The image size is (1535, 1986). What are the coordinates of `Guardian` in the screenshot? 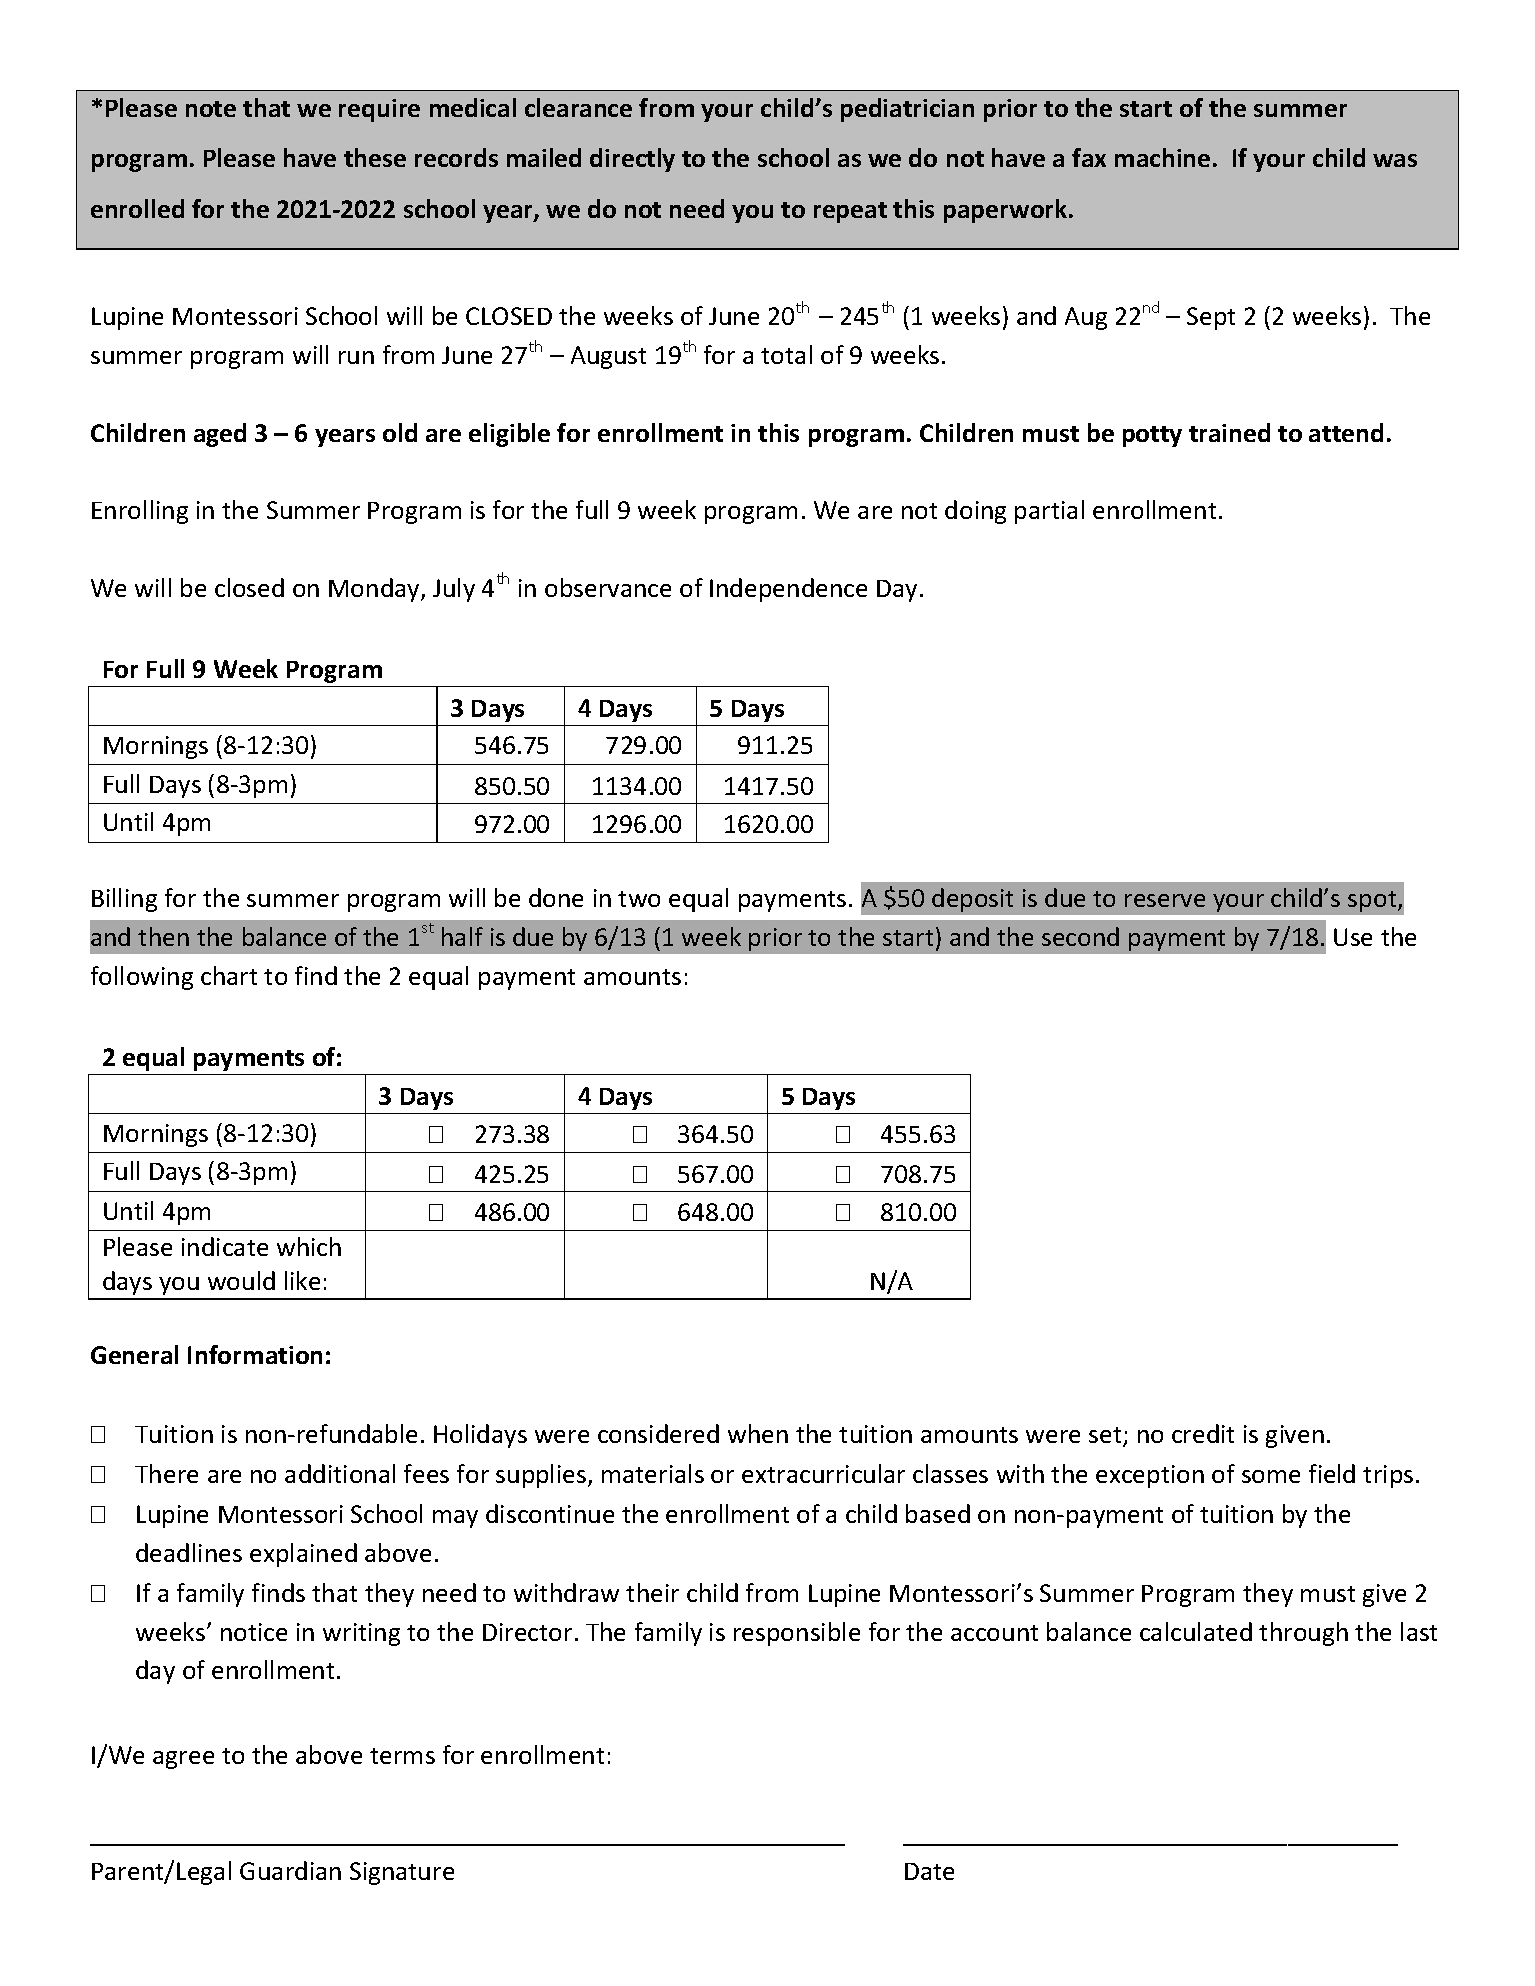 It's located at (290, 1870).
